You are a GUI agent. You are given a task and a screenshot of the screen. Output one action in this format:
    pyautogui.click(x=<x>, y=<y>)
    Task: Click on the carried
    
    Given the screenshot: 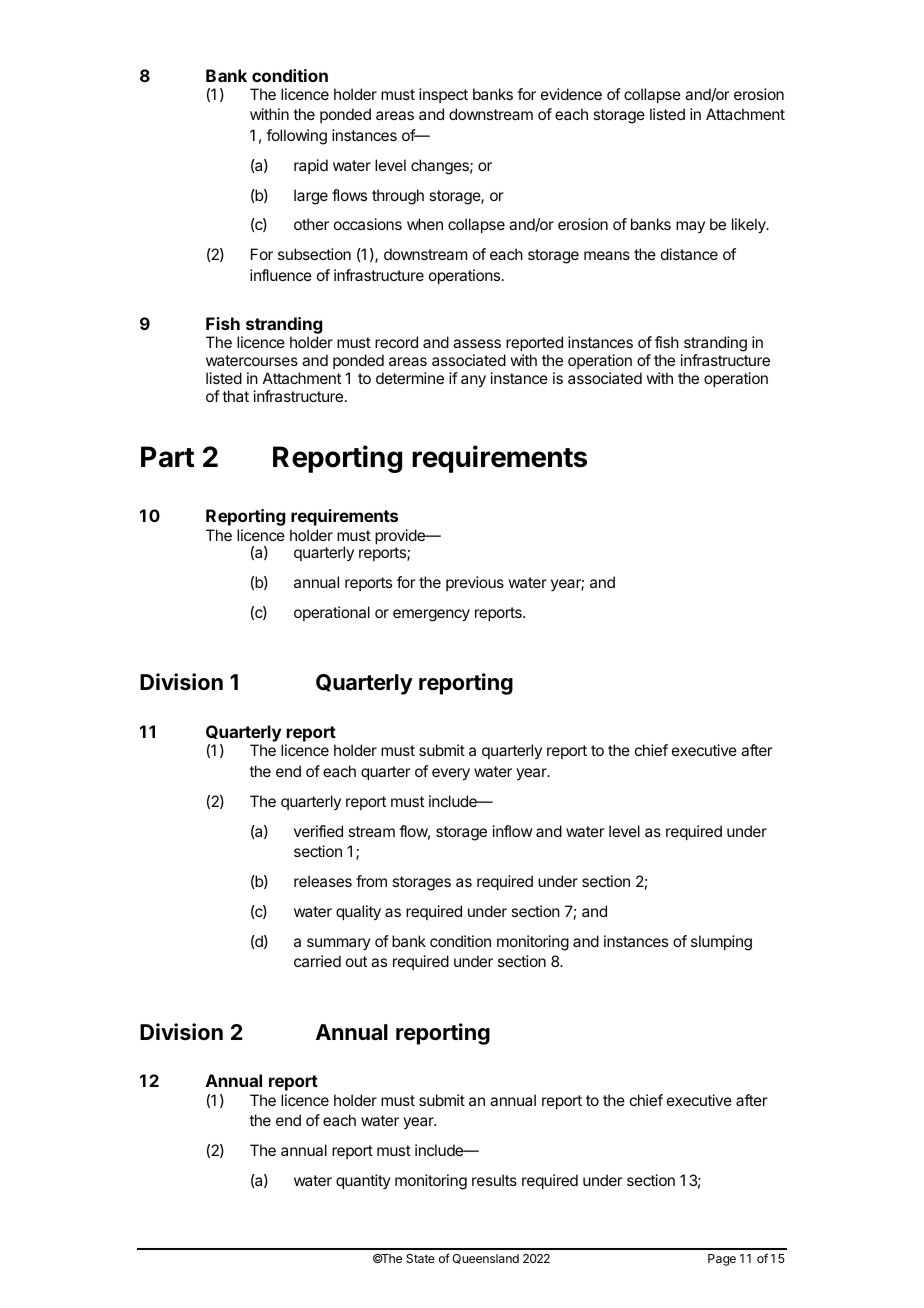 What is the action you would take?
    pyautogui.click(x=317, y=961)
